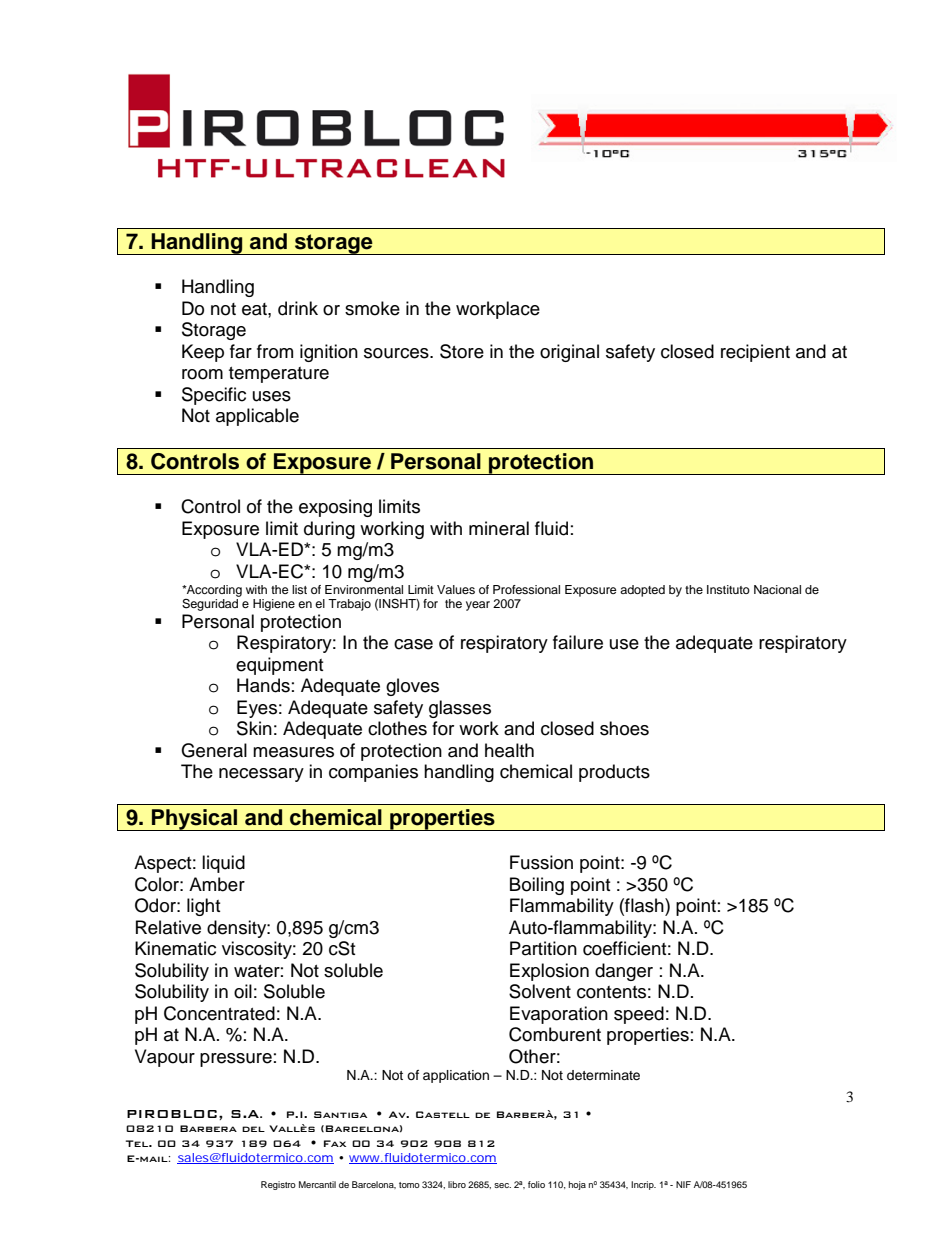 This image has height=1233, width=952. Describe the element at coordinates (509, 750) in the image. I see `health` at that location.
